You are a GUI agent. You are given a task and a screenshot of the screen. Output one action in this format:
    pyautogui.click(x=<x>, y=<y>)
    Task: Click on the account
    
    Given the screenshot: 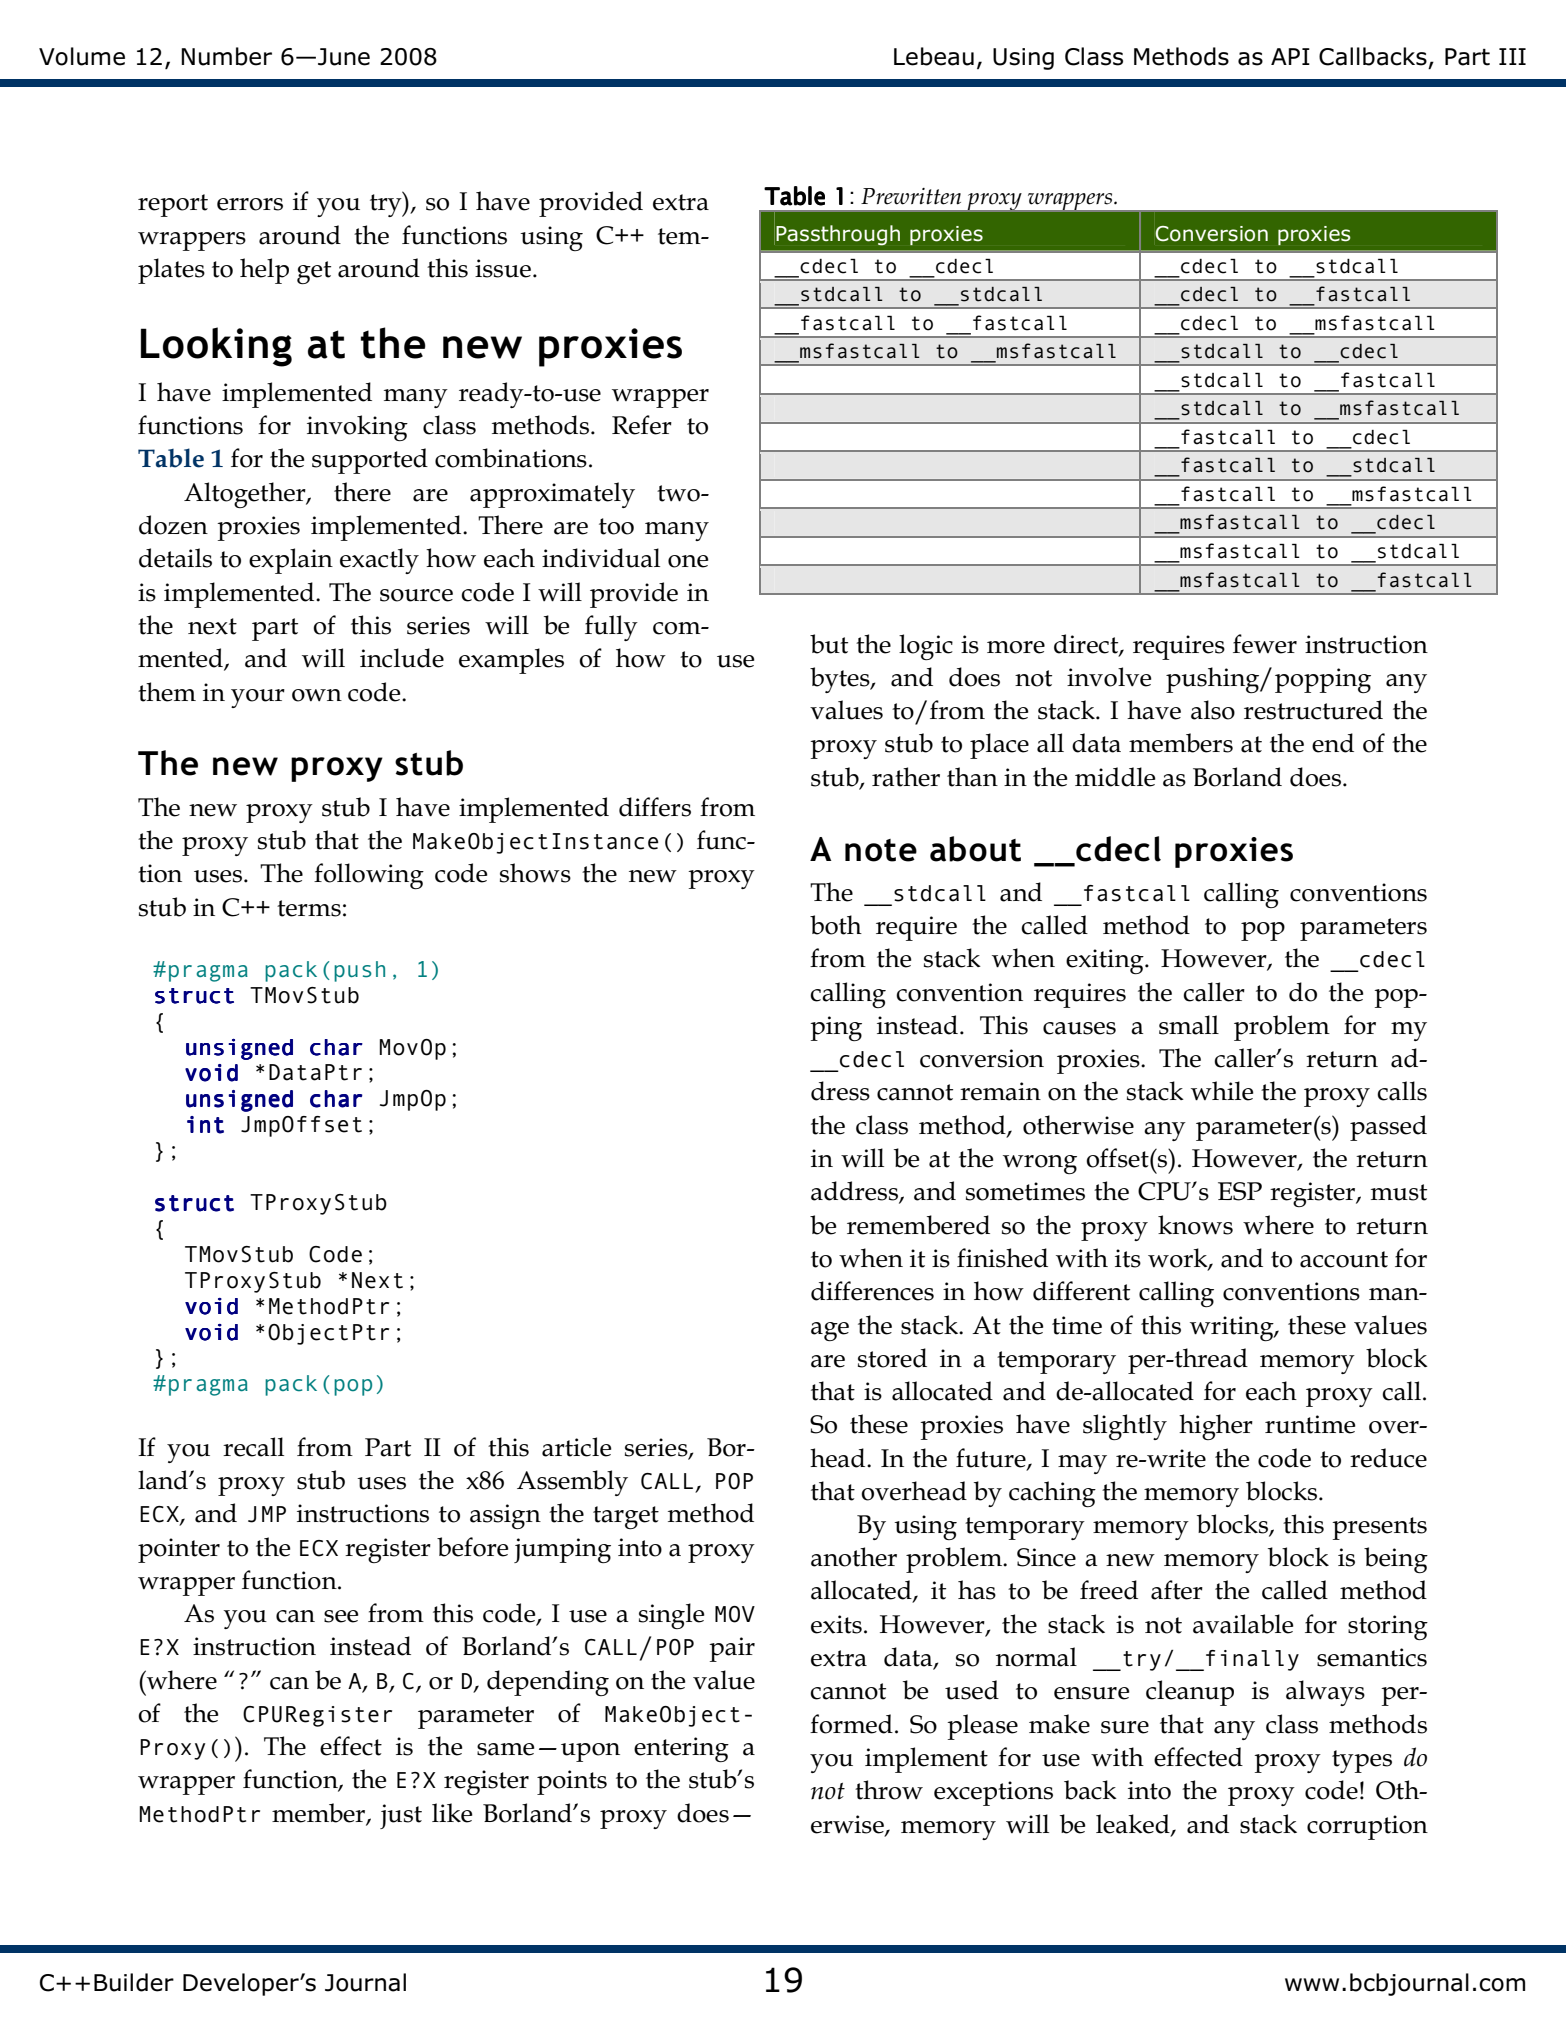 What is the action you would take?
    pyautogui.click(x=1344, y=1259)
